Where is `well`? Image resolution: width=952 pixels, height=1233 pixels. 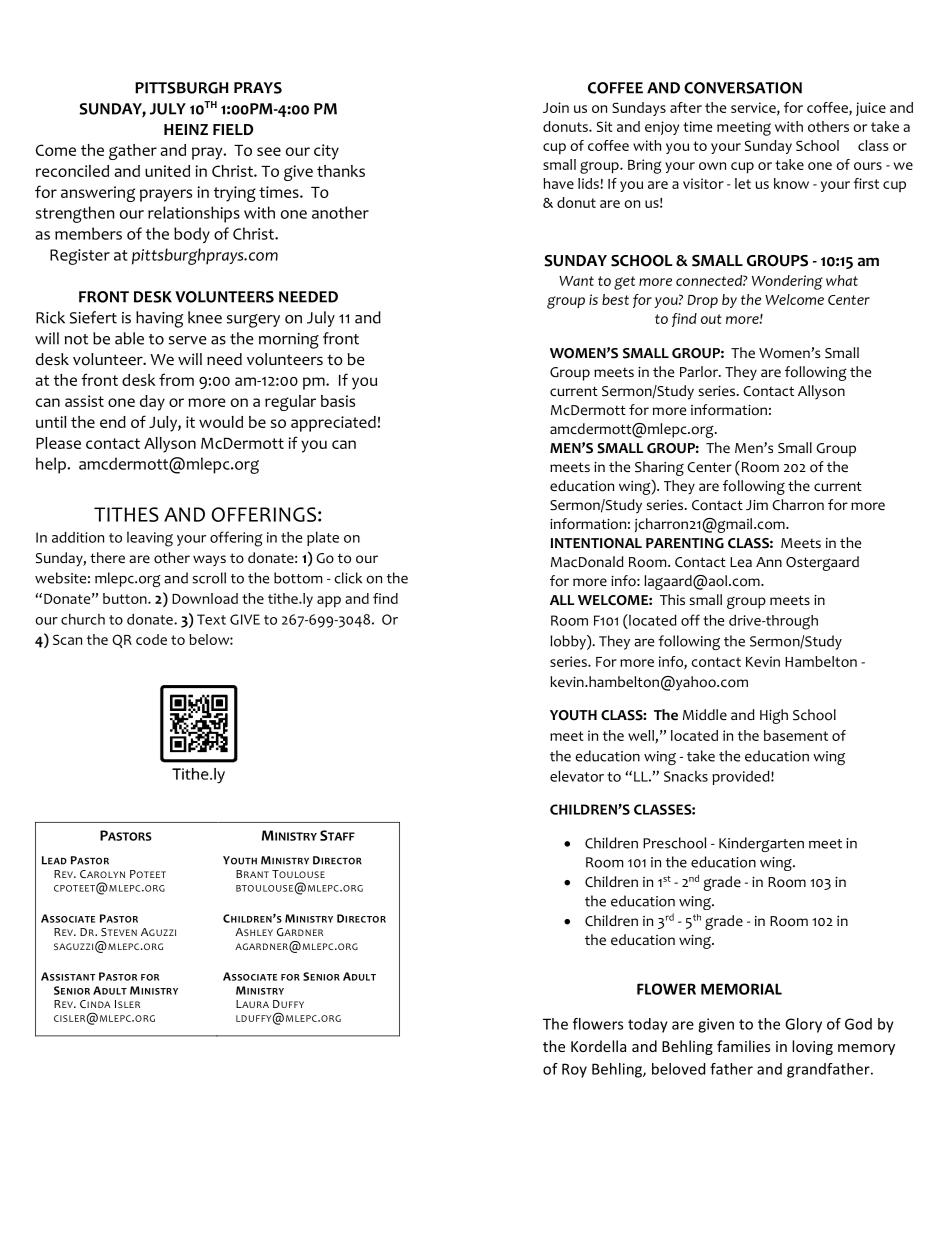
well is located at coordinates (642, 736).
